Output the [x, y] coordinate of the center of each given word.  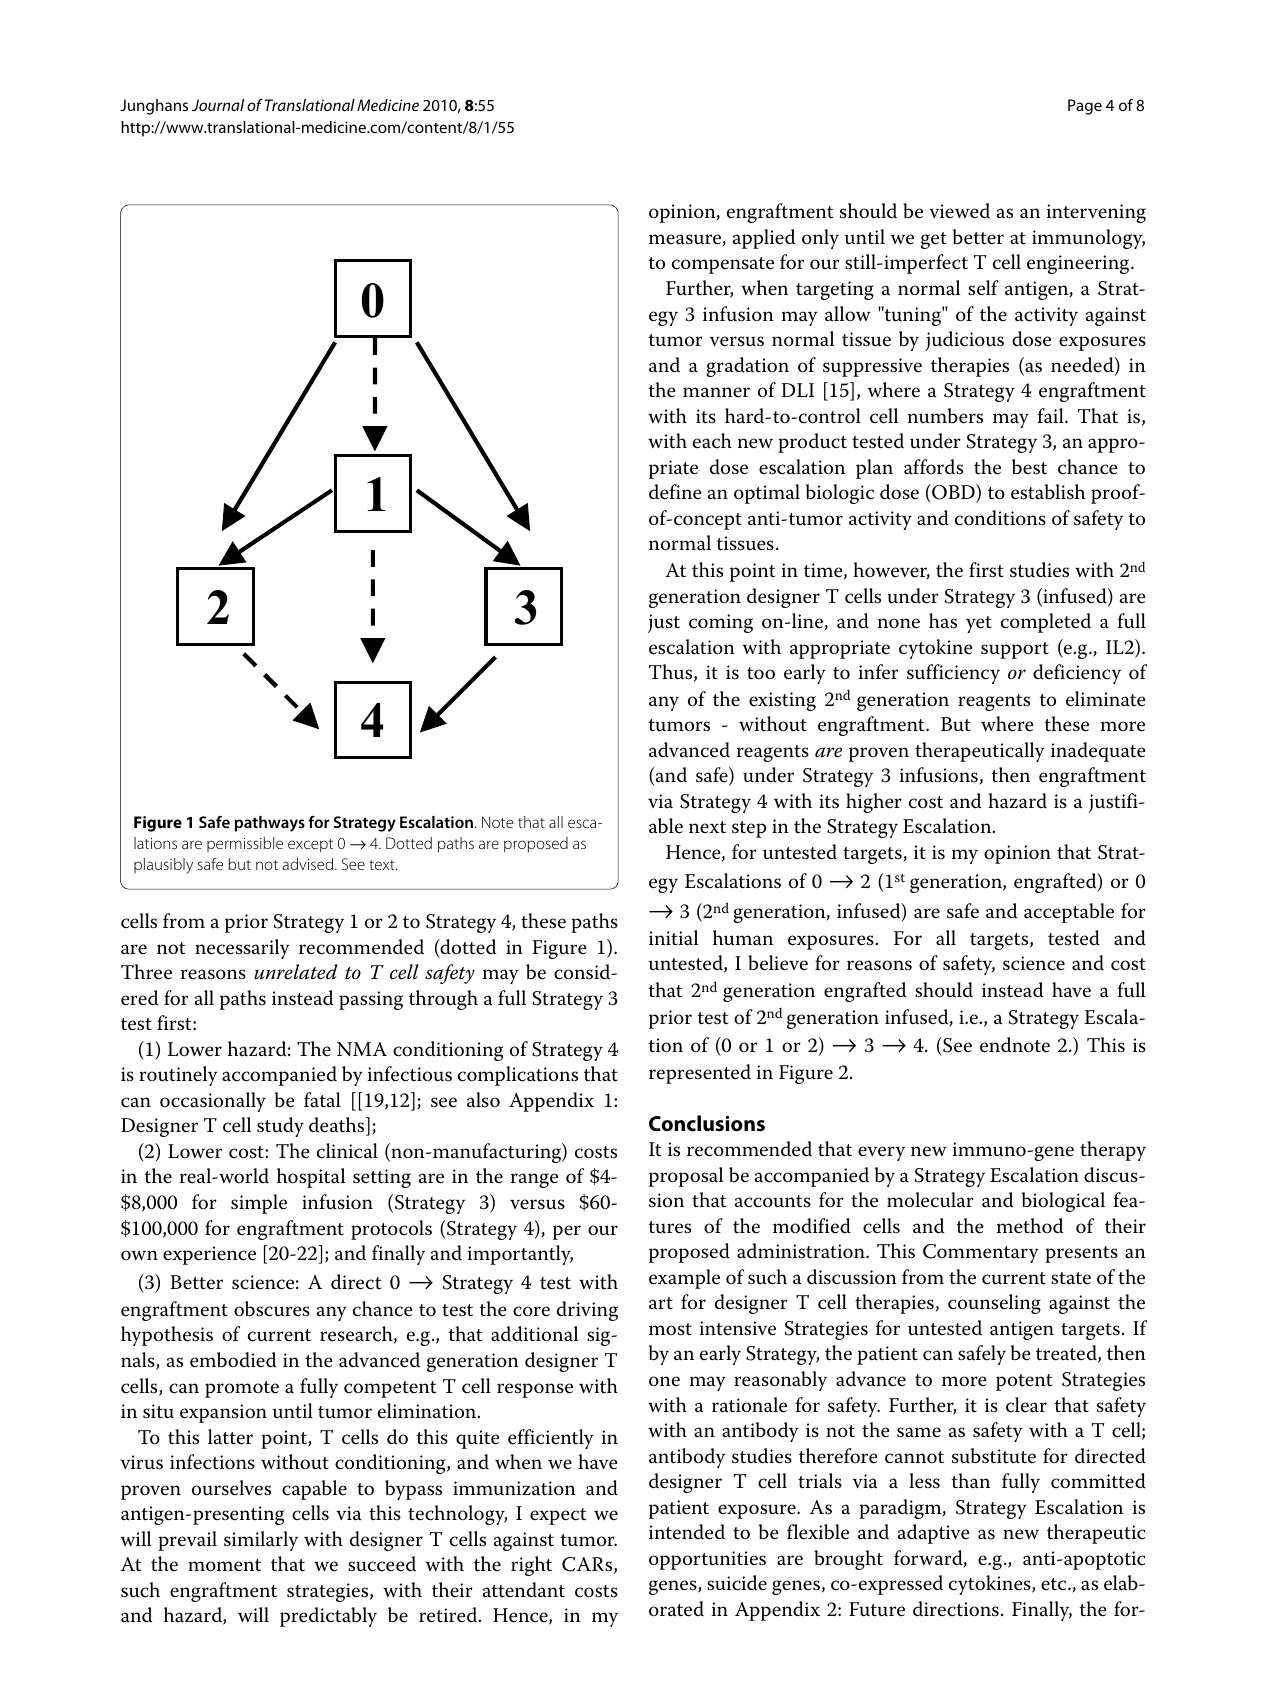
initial [673, 938]
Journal [218, 105]
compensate [723, 265]
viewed [959, 211]
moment [224, 1565]
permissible [245, 844]
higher [874, 803]
